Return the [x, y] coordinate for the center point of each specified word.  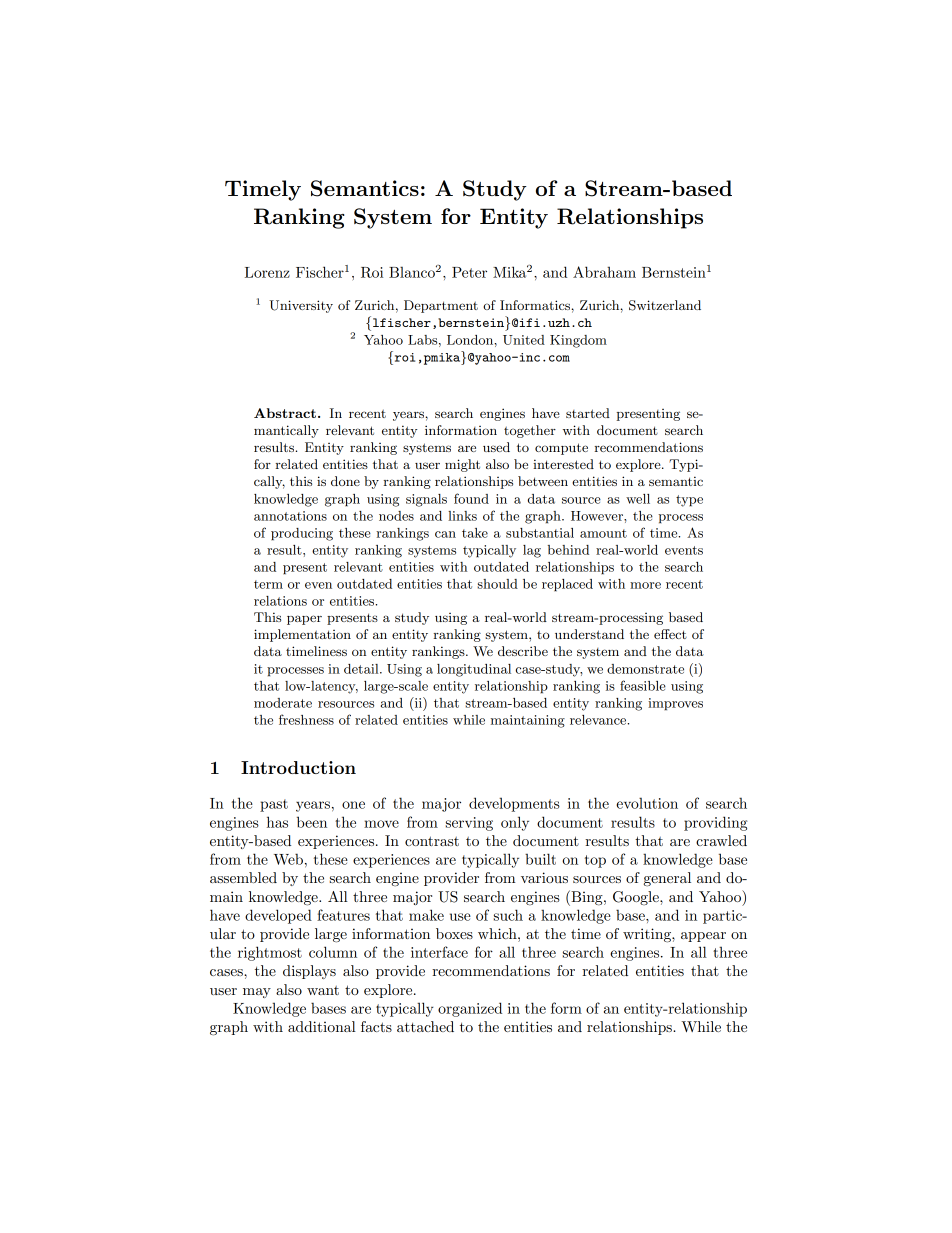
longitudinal [474, 670]
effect [670, 634]
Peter [469, 272]
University [301, 306]
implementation [302, 635]
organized [470, 1009]
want [323, 990]
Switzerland [665, 305]
